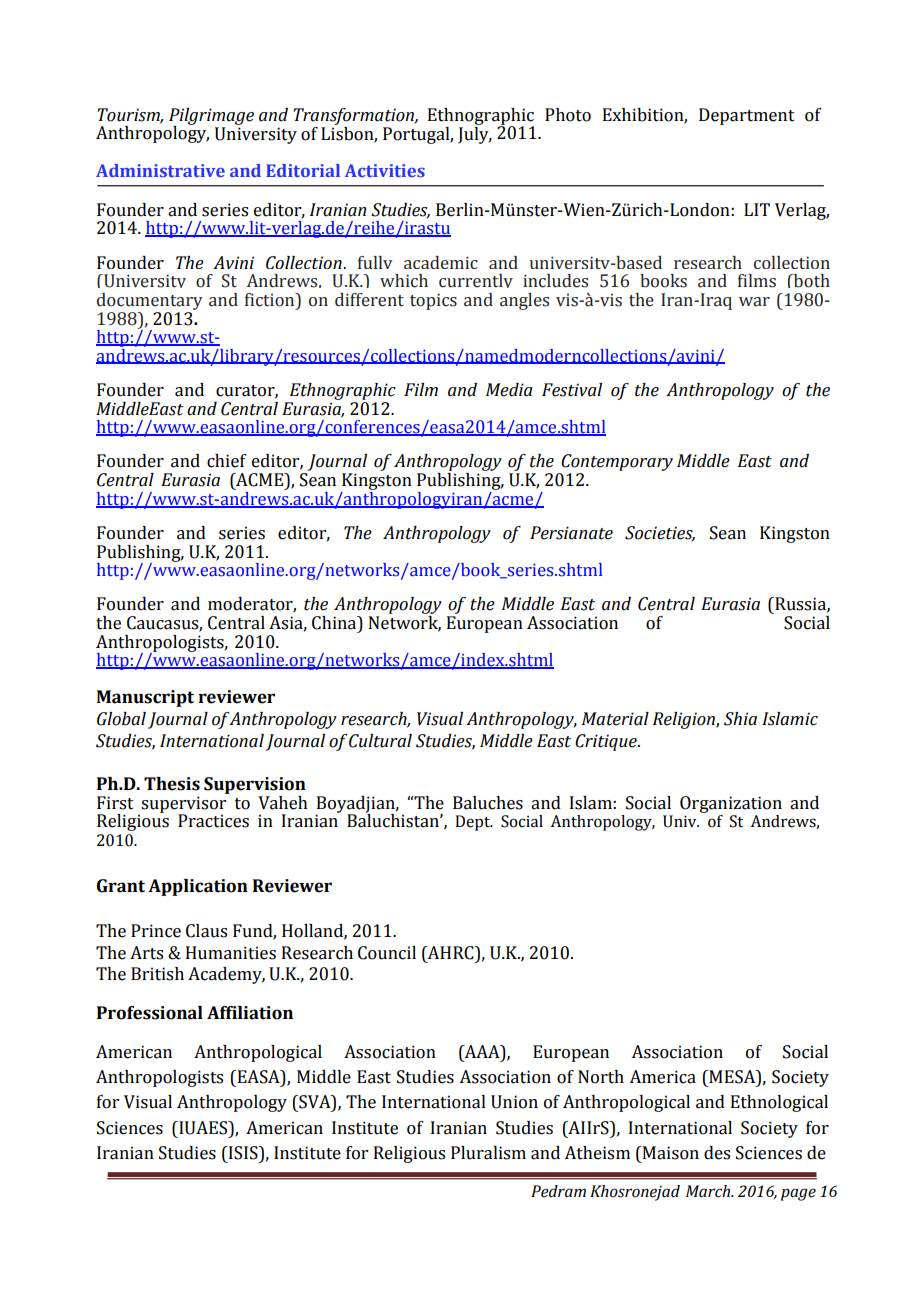 The height and width of the document is (1308, 924). Describe the element at coordinates (385, 170) in the document. I see `Activities` at that location.
